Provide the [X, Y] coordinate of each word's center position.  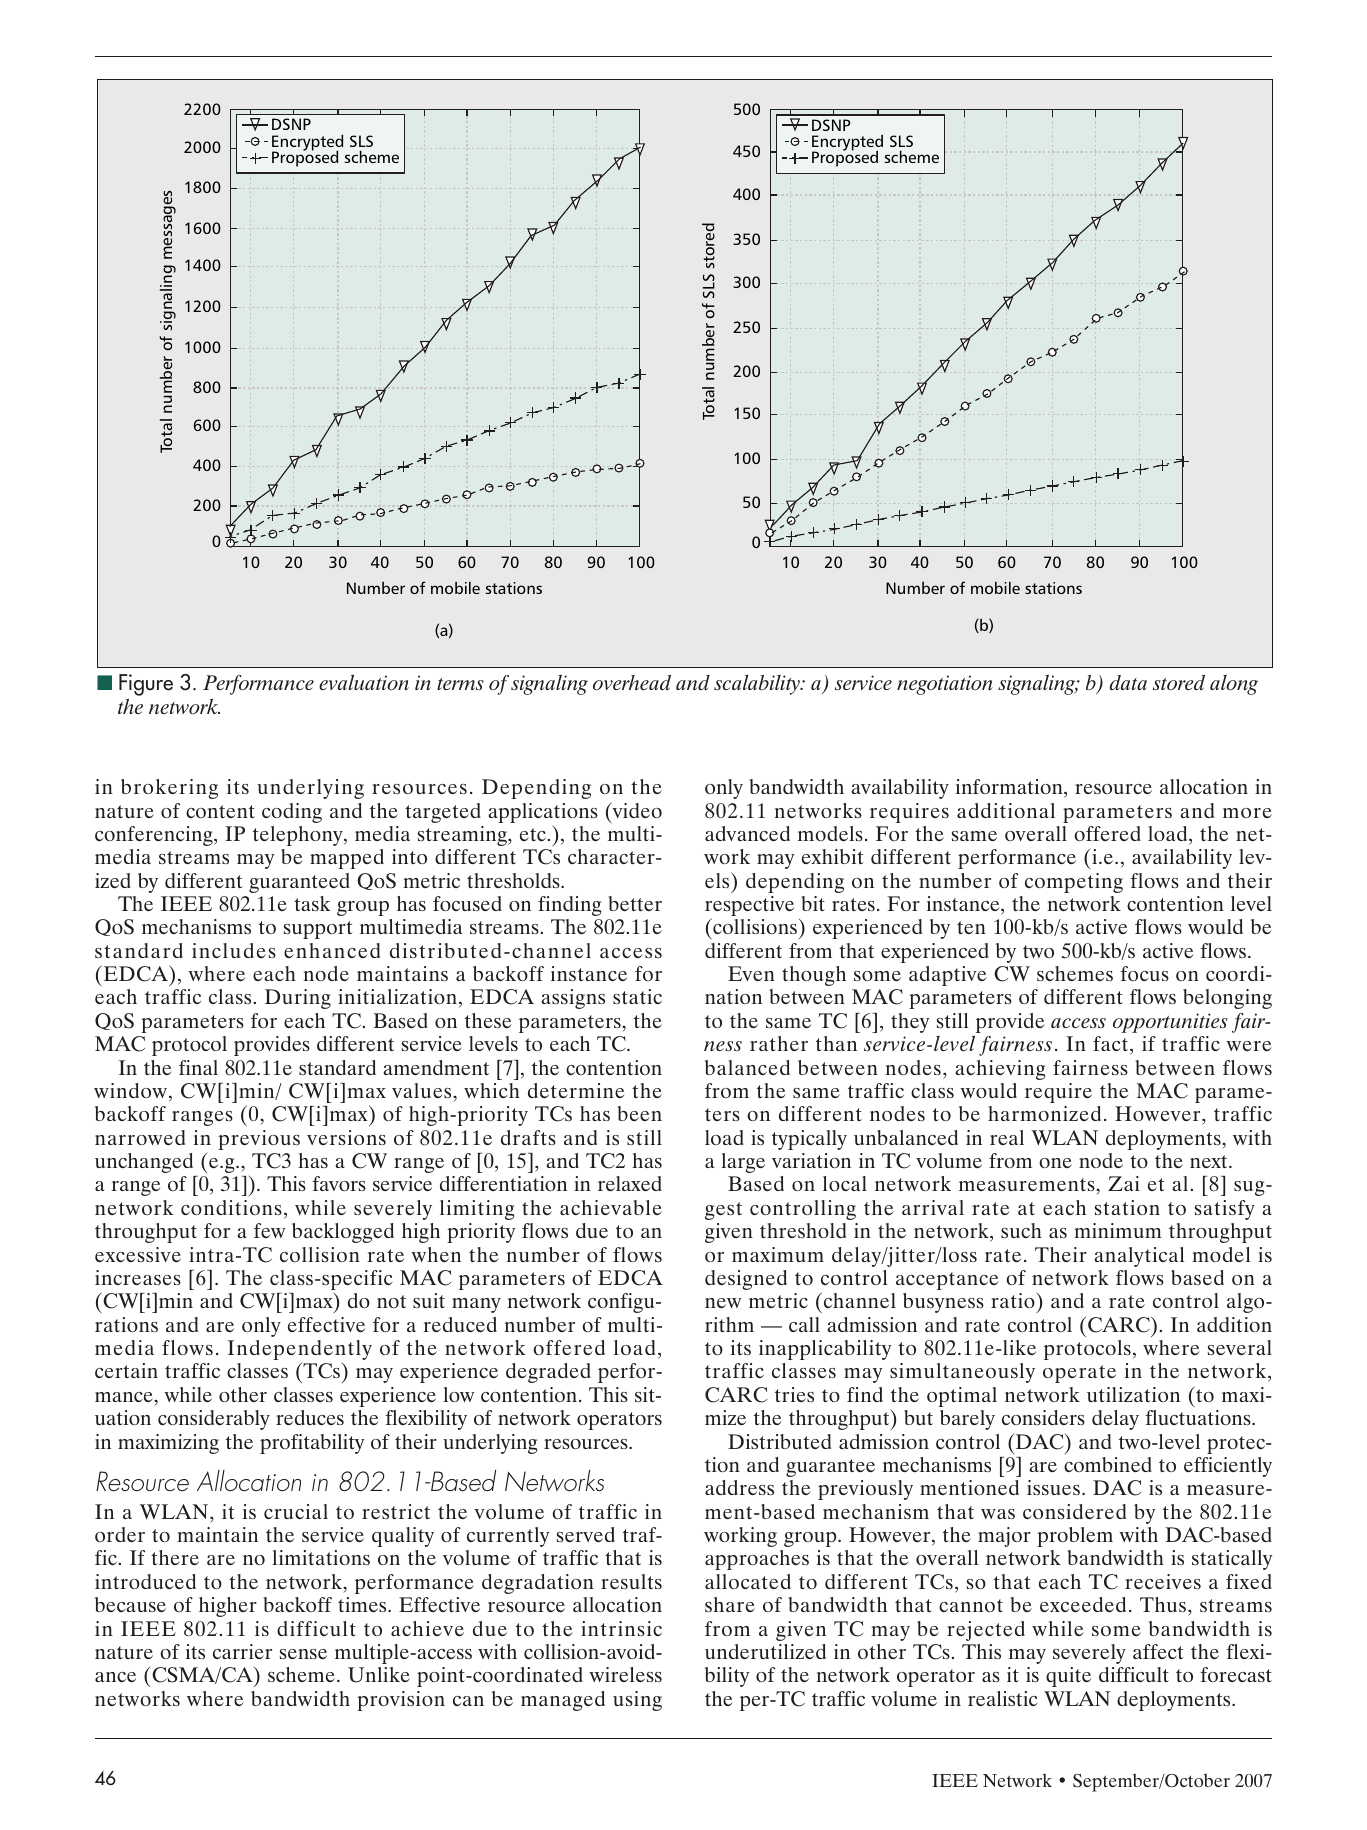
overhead [632, 682]
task [312, 903]
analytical [1139, 1257]
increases [138, 1277]
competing [1074, 883]
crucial [296, 1511]
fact [1112, 1043]
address [739, 1487]
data [1128, 682]
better [635, 903]
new [723, 1303]
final [198, 1067]
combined [1108, 1464]
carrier [242, 1651]
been [640, 1113]
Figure [146, 685]
